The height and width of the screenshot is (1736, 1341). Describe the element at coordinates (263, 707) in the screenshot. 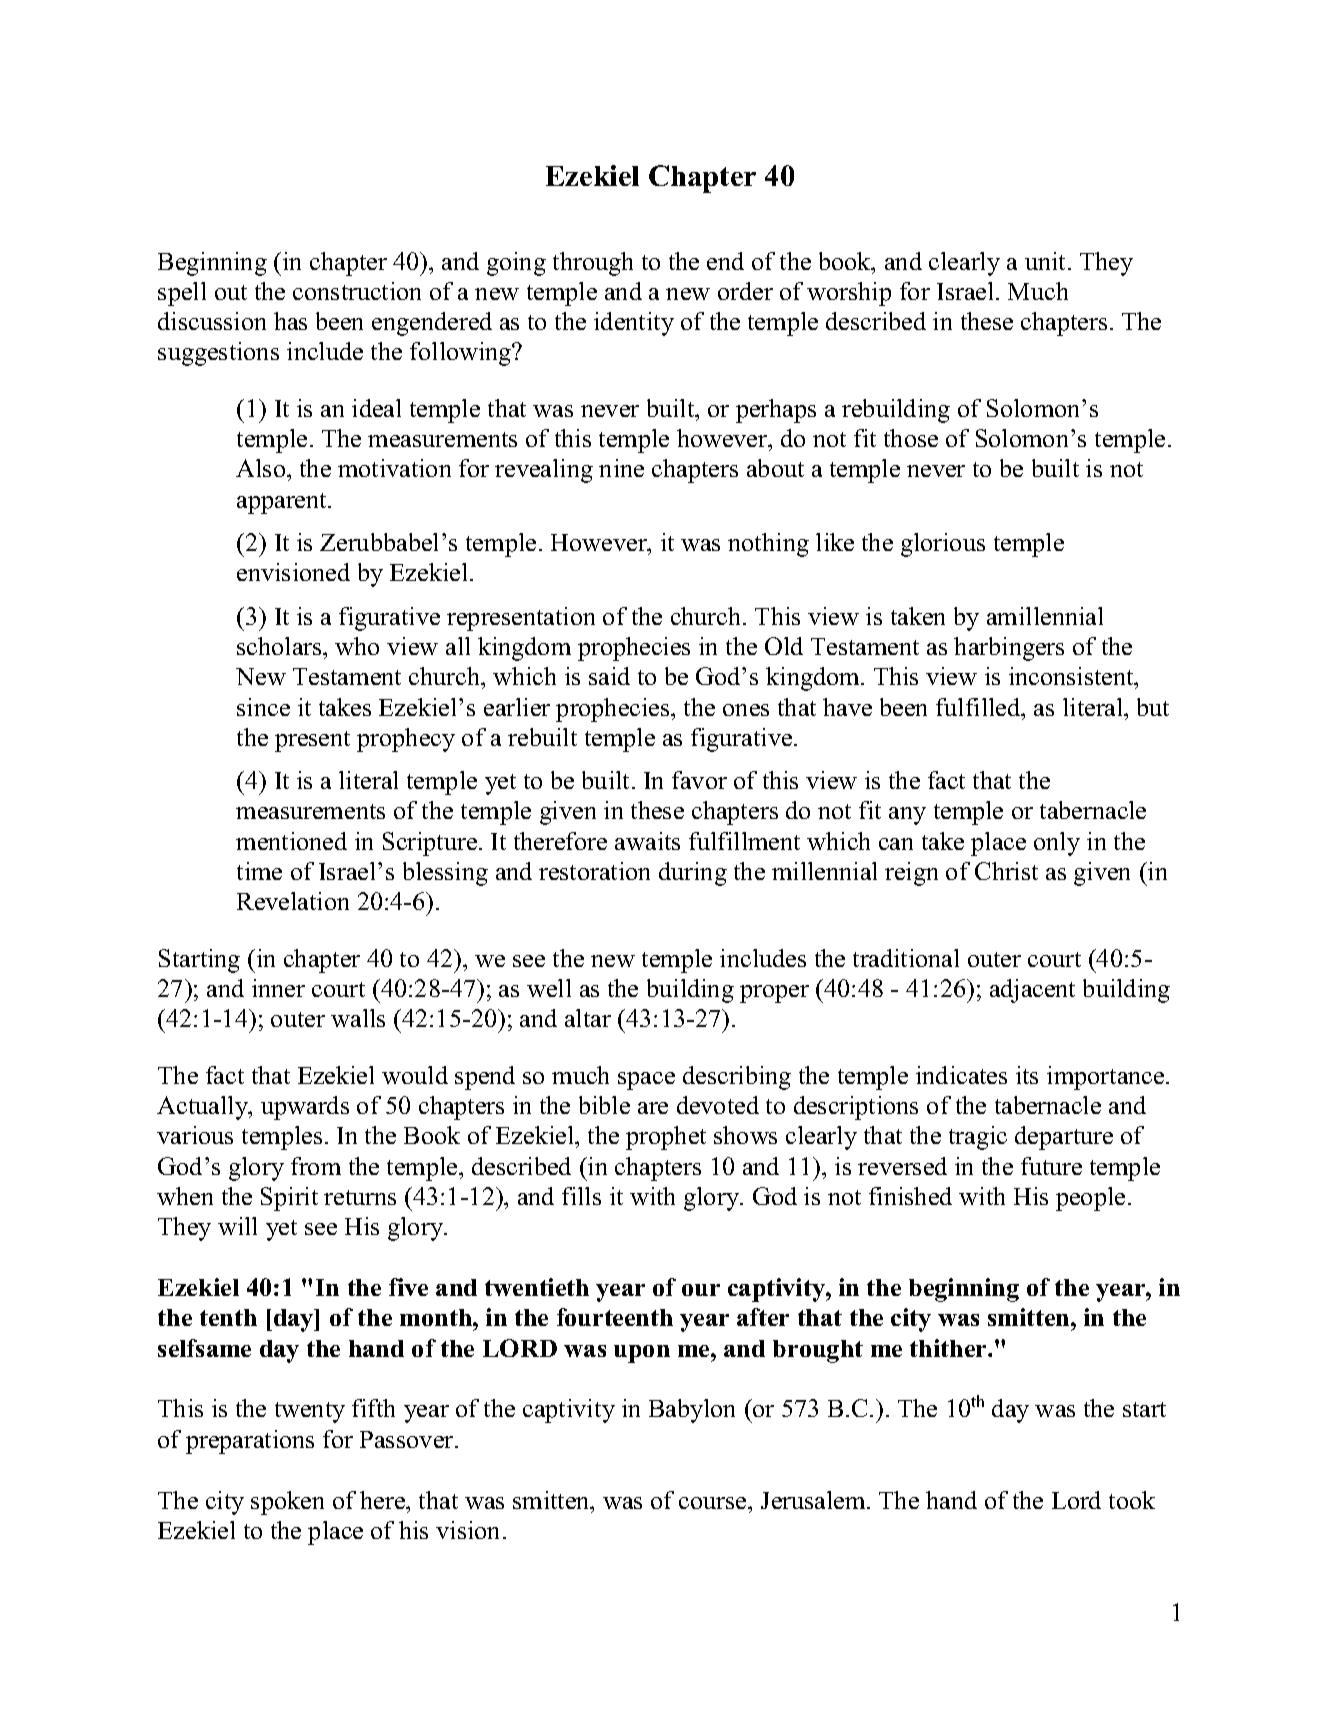

I see `since` at that location.
